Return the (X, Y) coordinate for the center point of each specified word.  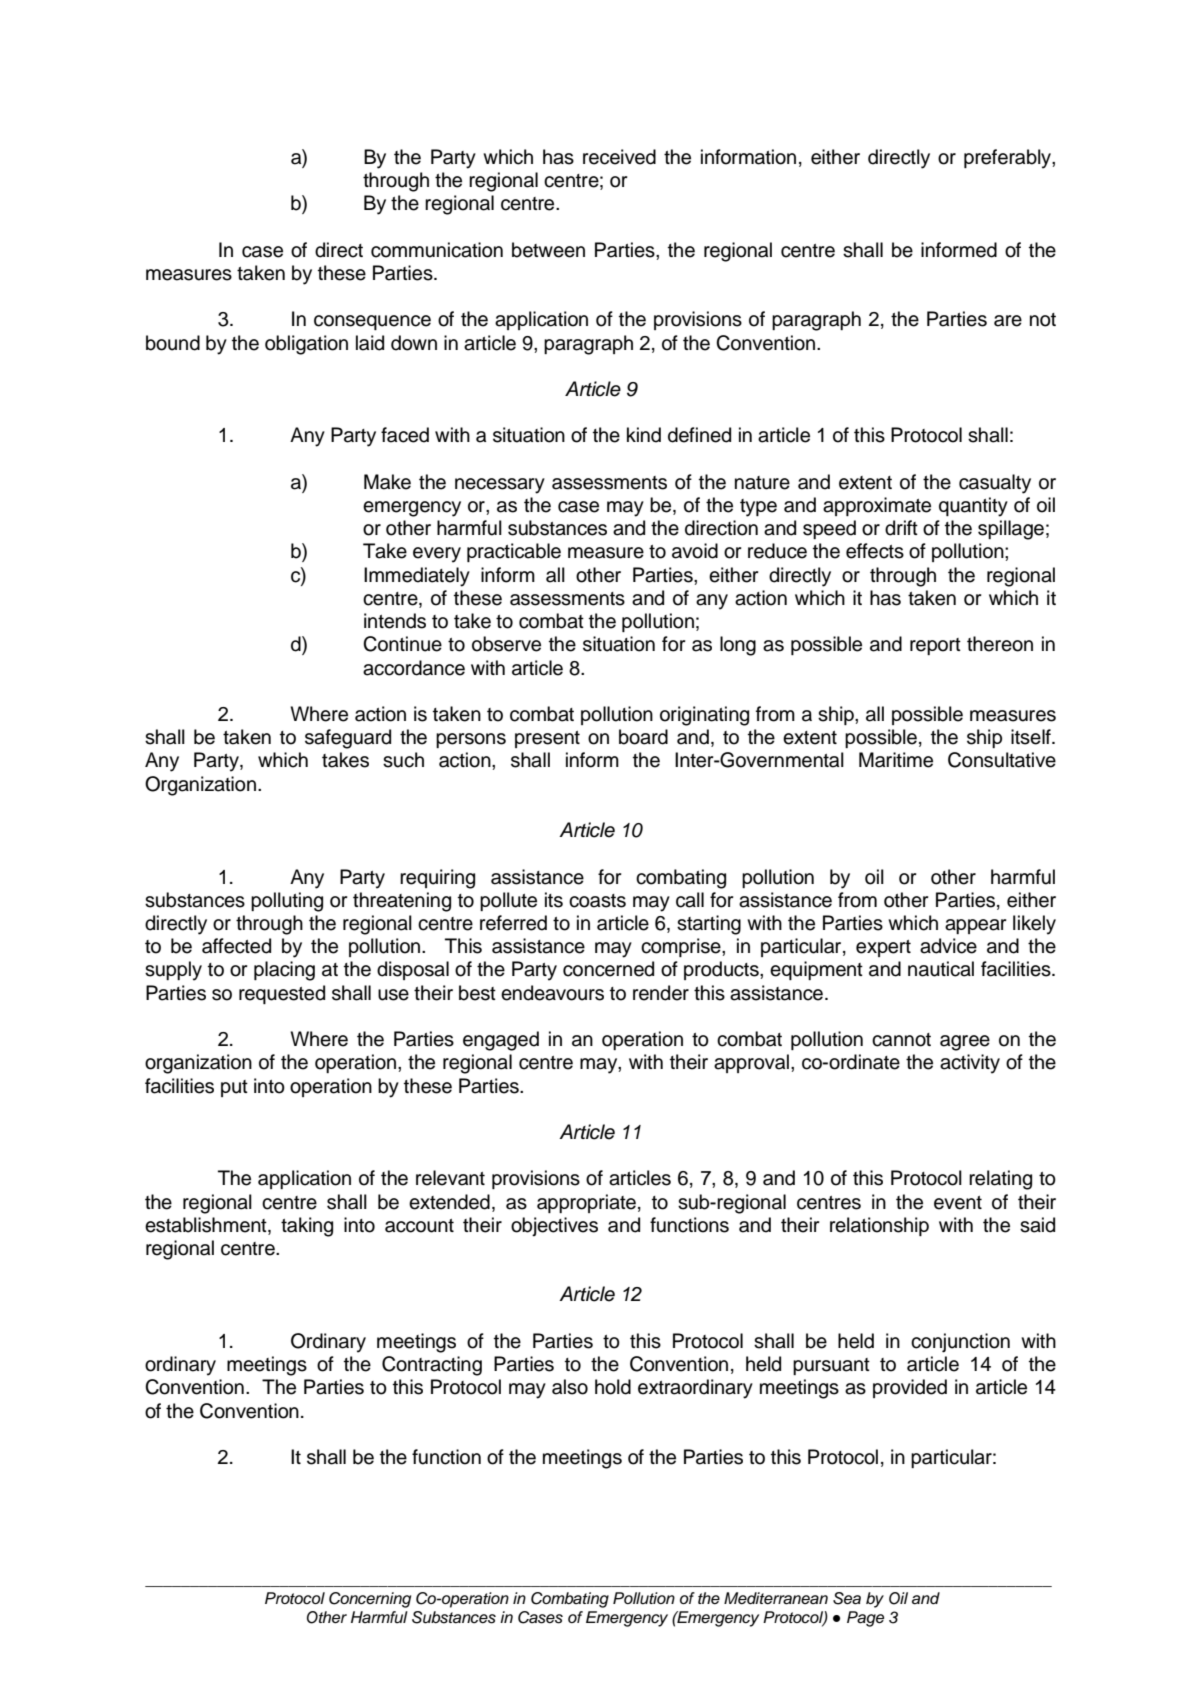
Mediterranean (776, 1598)
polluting (287, 902)
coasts (597, 901)
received (619, 157)
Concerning (370, 1600)
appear (976, 926)
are (1008, 321)
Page (865, 1619)
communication (437, 250)
